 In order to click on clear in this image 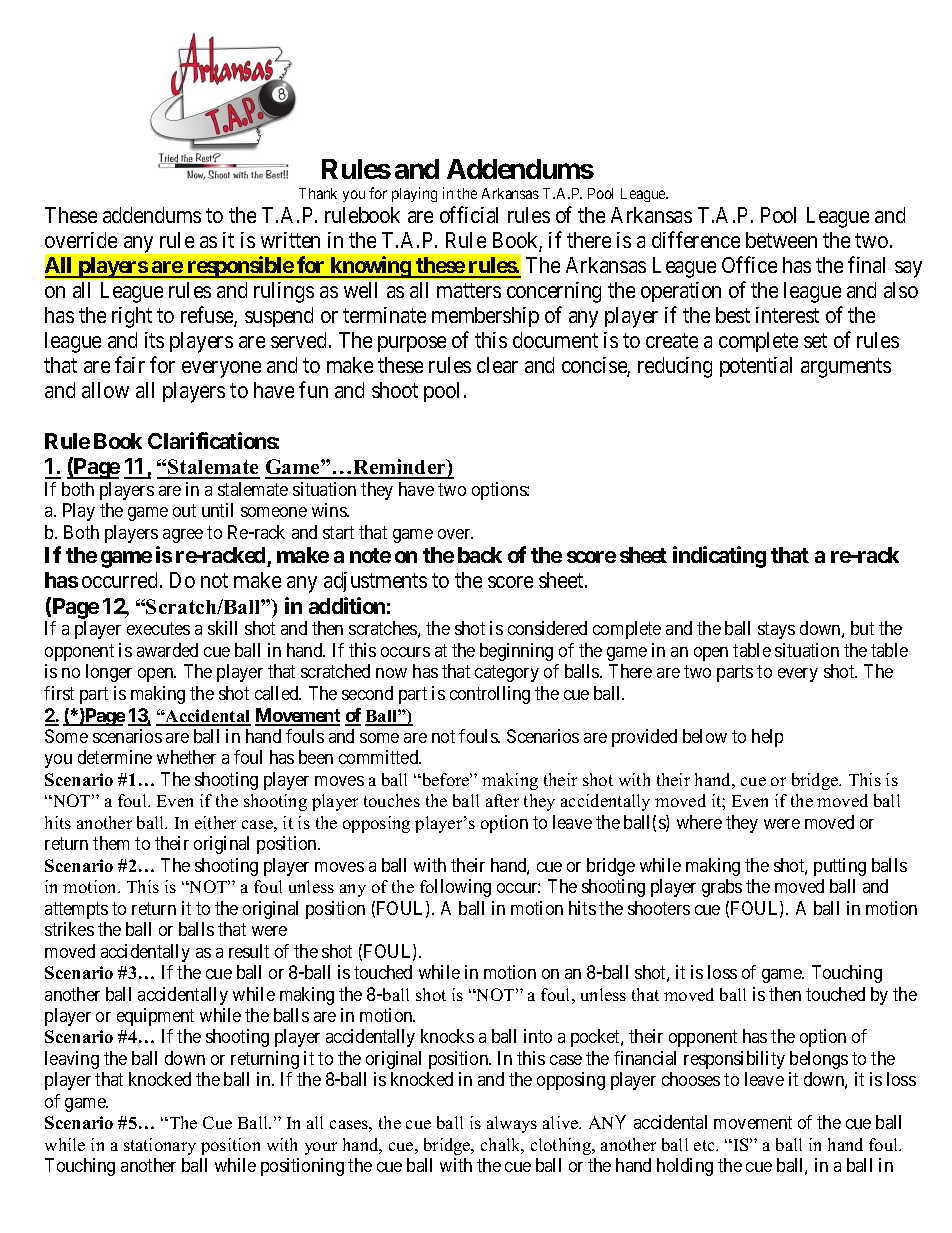, I will do `click(497, 365)`.
